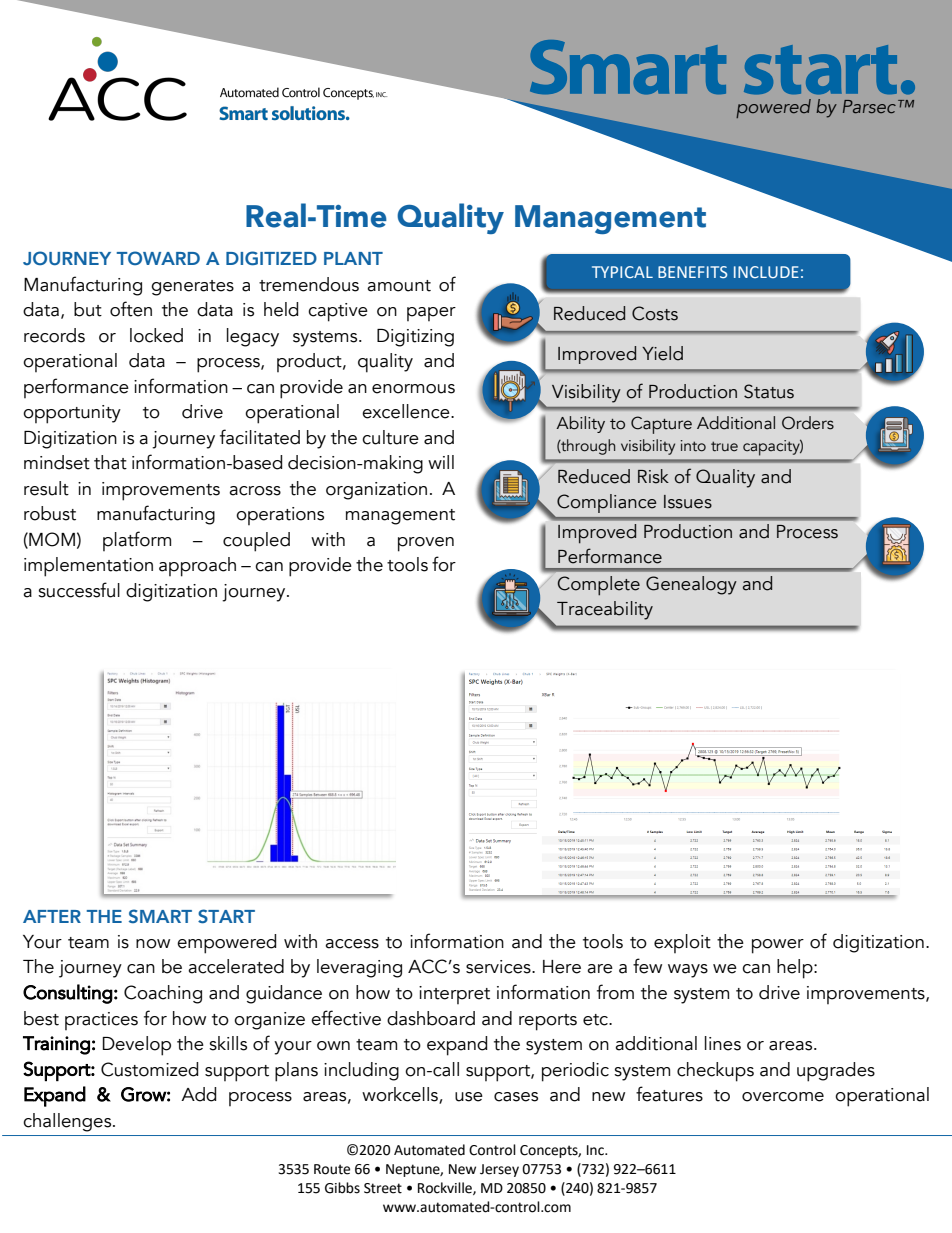  I want to click on opportunity, so click(72, 414).
